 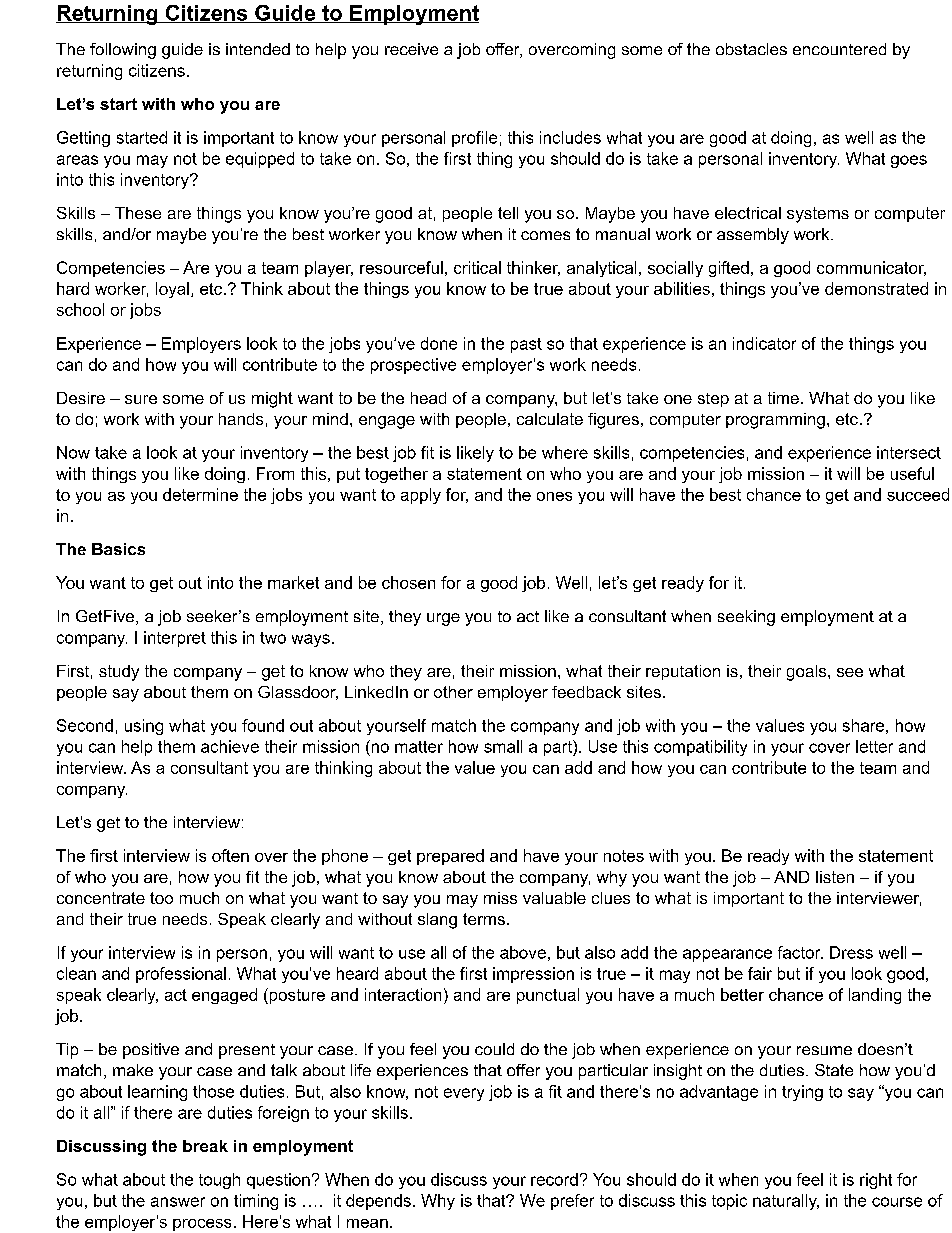 What do you see at coordinates (230, 855) in the screenshot?
I see `often` at bounding box center [230, 855].
